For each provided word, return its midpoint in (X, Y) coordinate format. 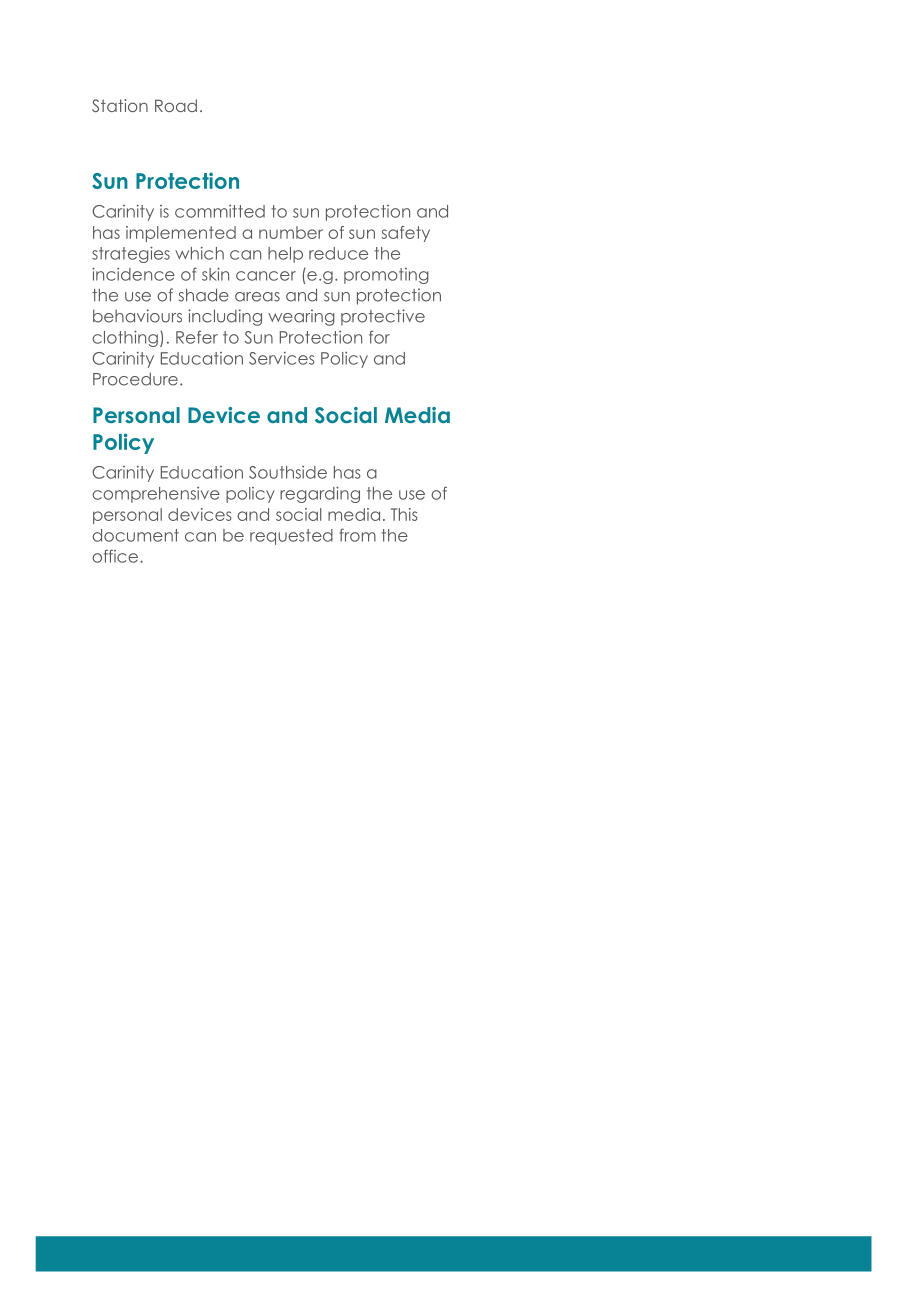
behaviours (137, 316)
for (379, 337)
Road (176, 105)
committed (220, 211)
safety (406, 234)
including (225, 317)
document (135, 535)
